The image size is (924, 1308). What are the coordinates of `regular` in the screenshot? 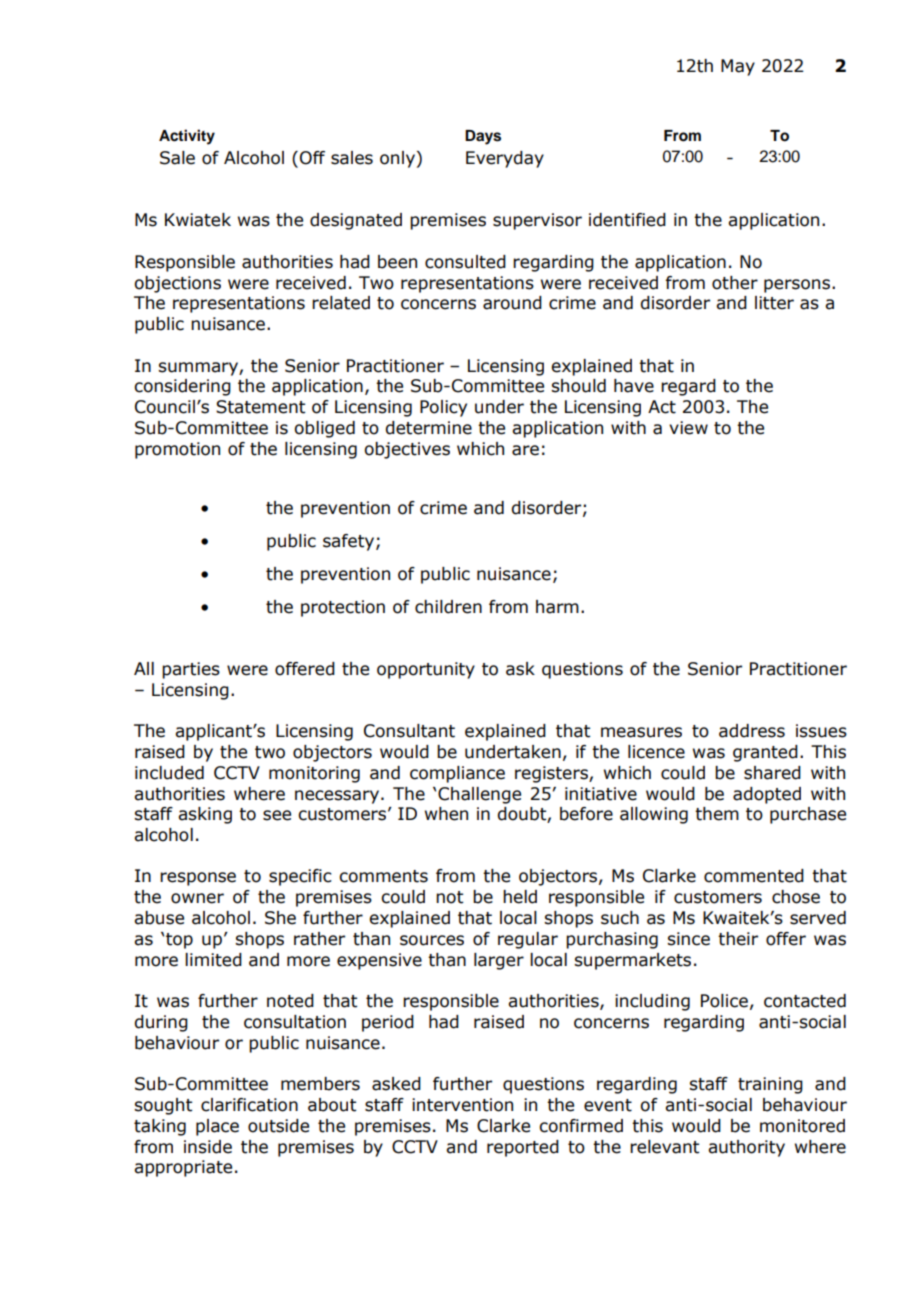 It's located at (528, 940).
